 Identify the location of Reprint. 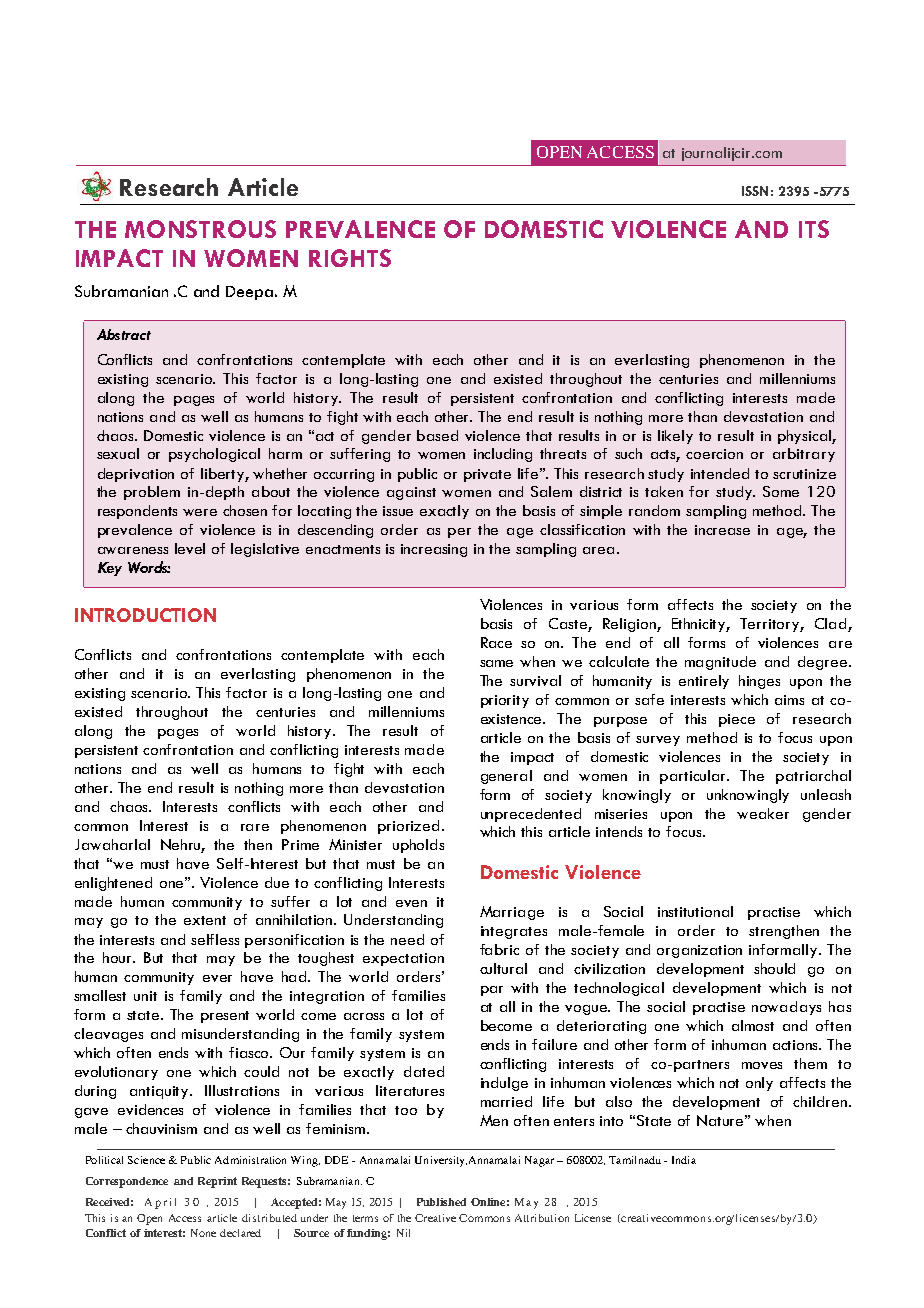
(217, 1182).
